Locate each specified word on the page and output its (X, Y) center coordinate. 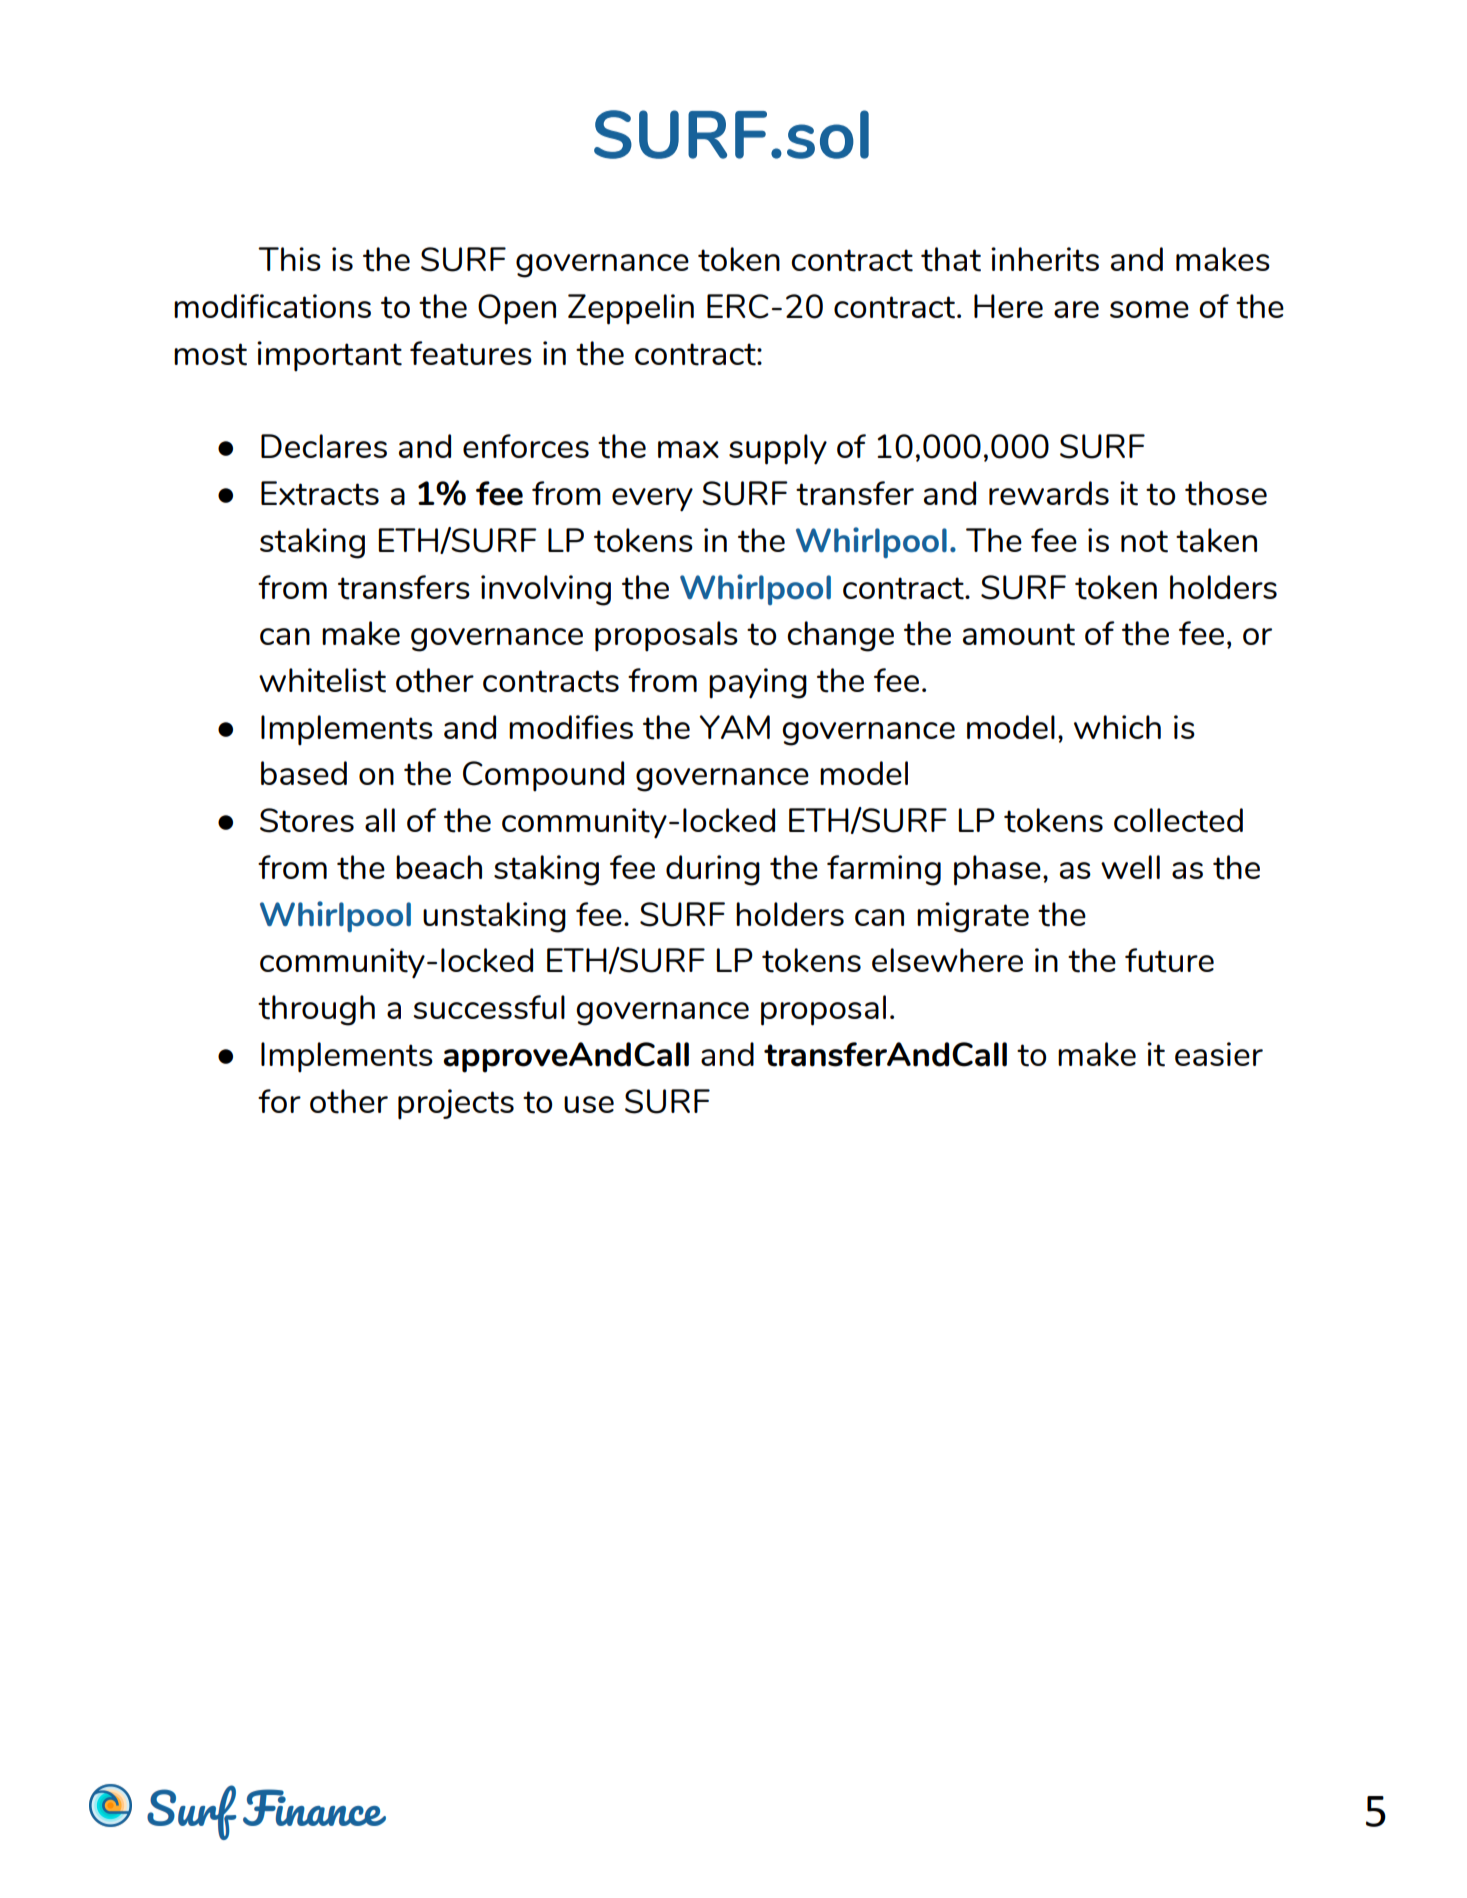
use (589, 1104)
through (316, 1010)
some (1149, 309)
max (688, 449)
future (1169, 960)
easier (1219, 1054)
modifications (272, 306)
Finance (314, 1807)
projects (456, 1104)
